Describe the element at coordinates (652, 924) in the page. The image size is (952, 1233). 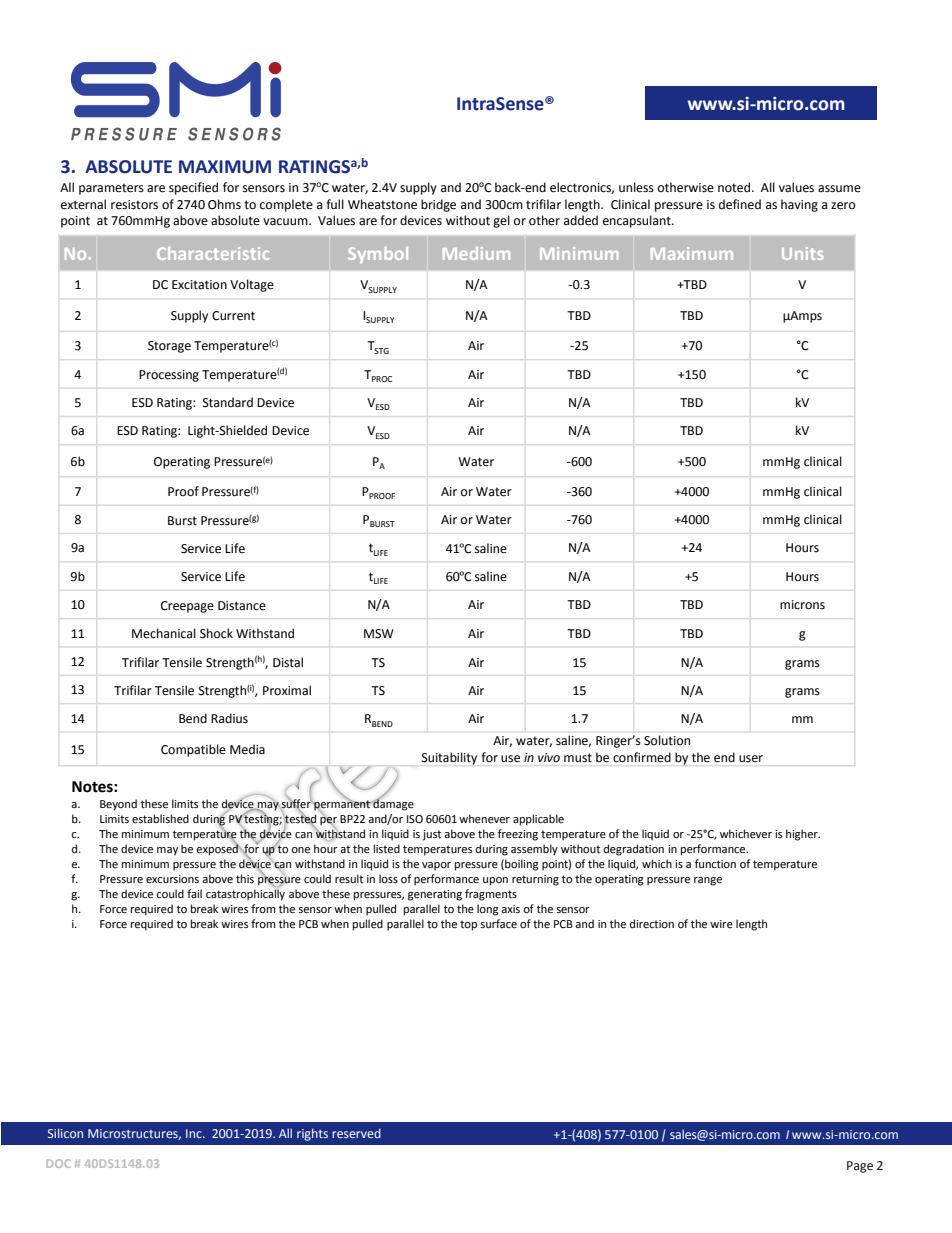
I see `direction` at that location.
